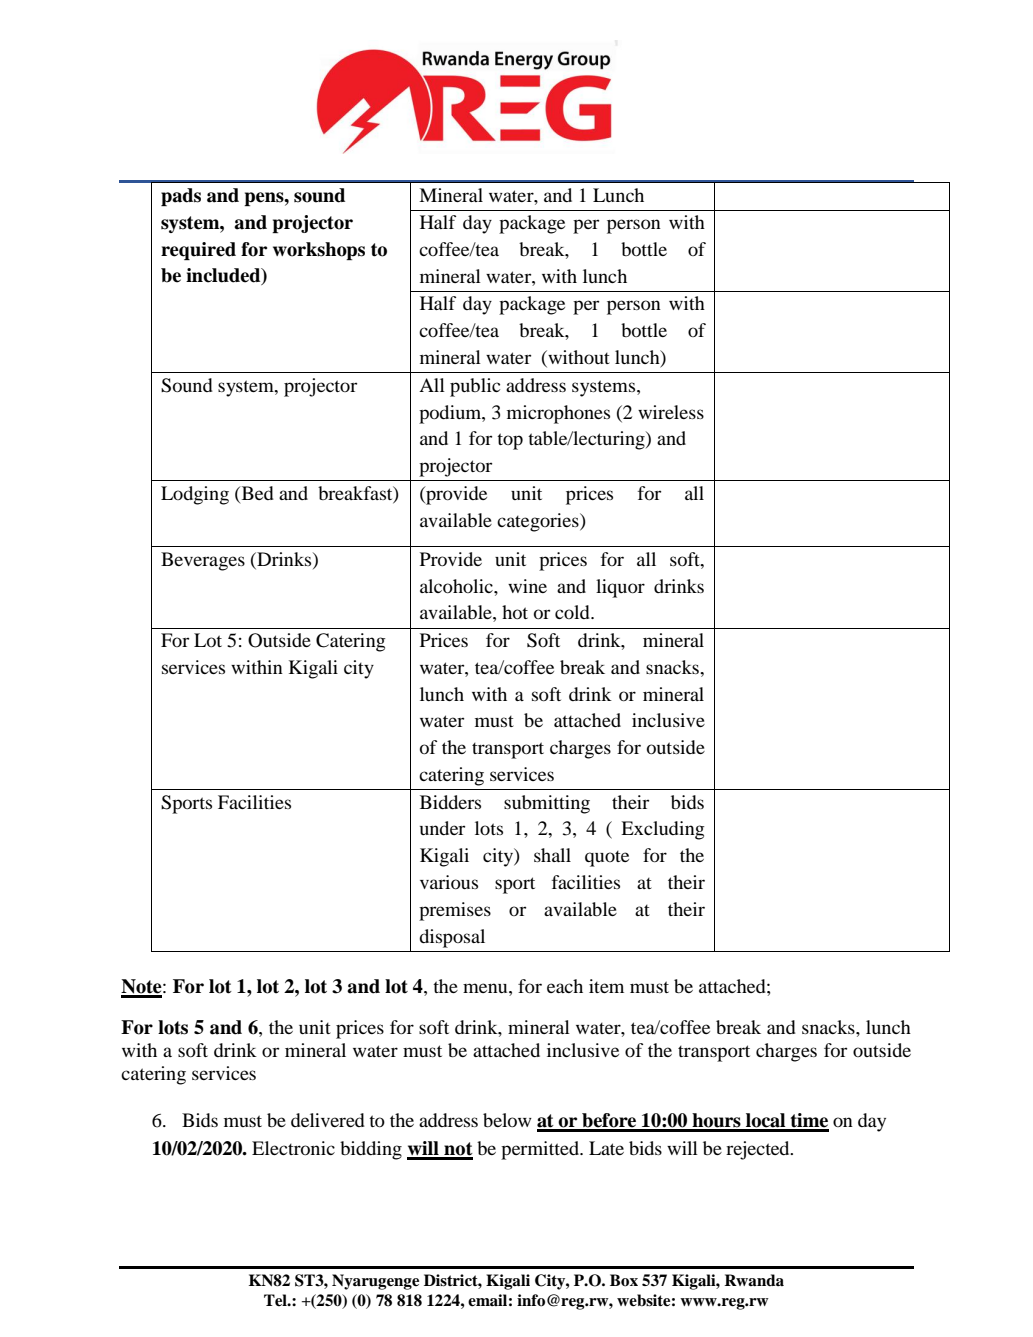  Describe the element at coordinates (671, 412) in the image. I see `wireless` at that location.
